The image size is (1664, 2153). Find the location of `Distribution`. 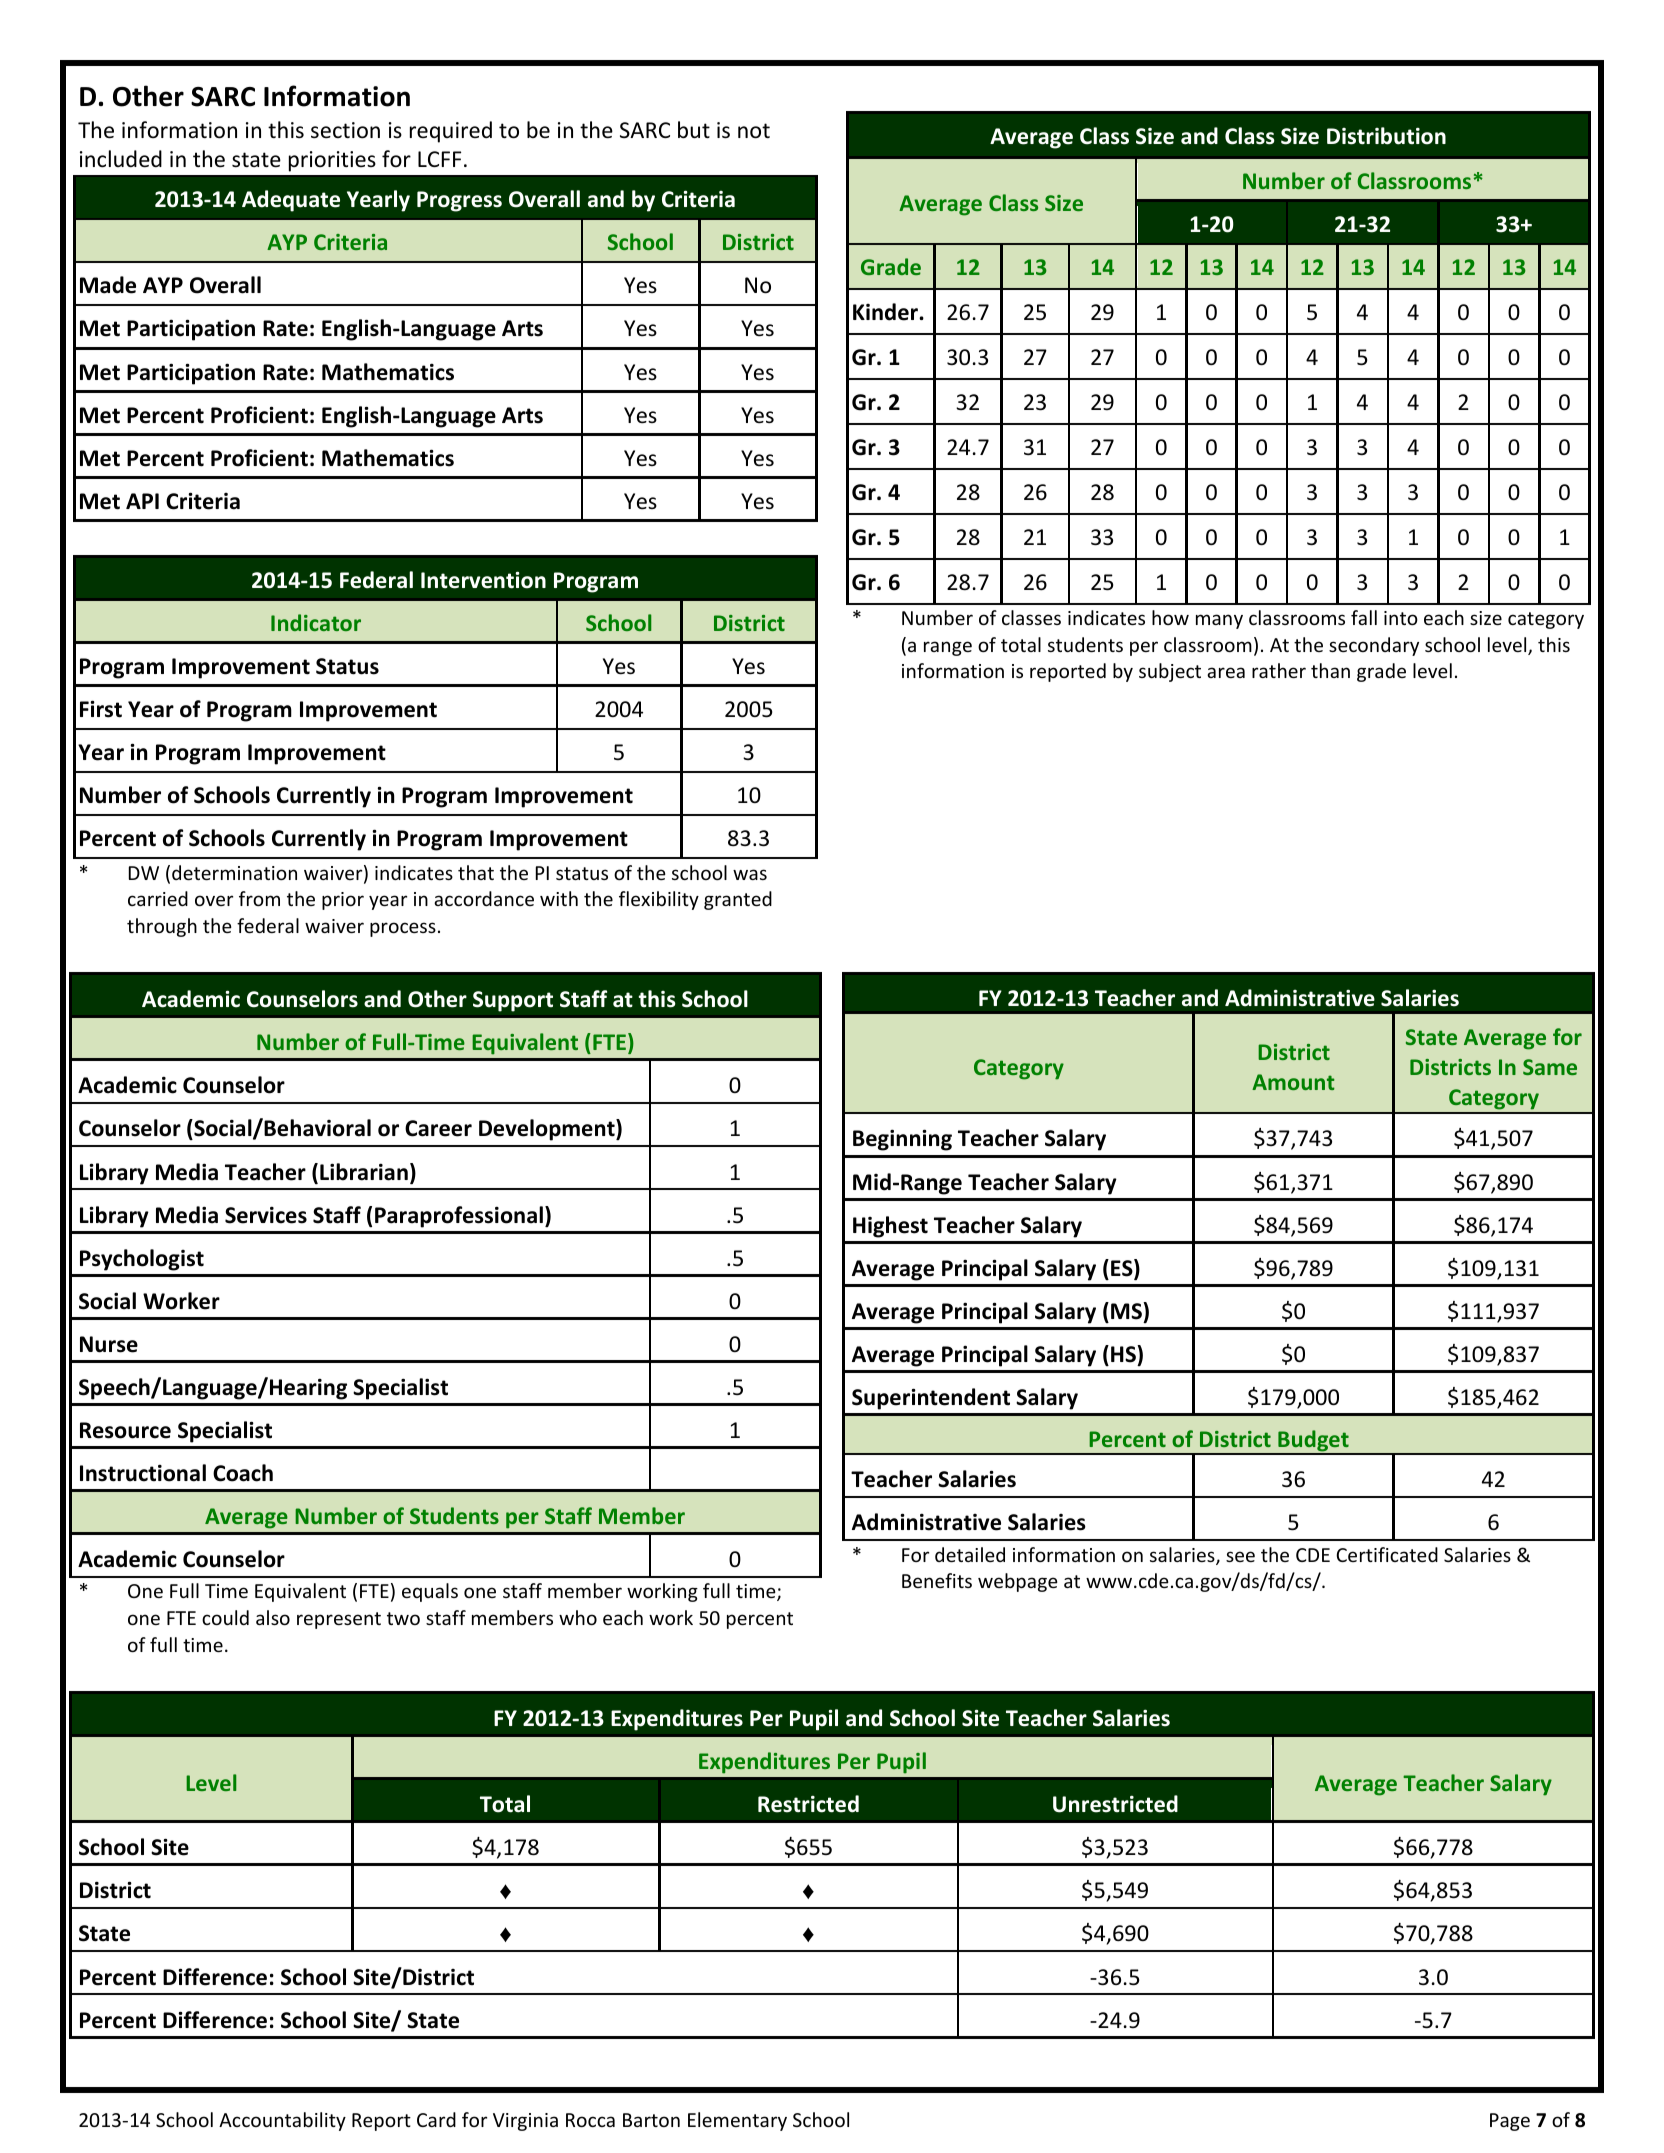

Distribution is located at coordinates (1386, 136).
